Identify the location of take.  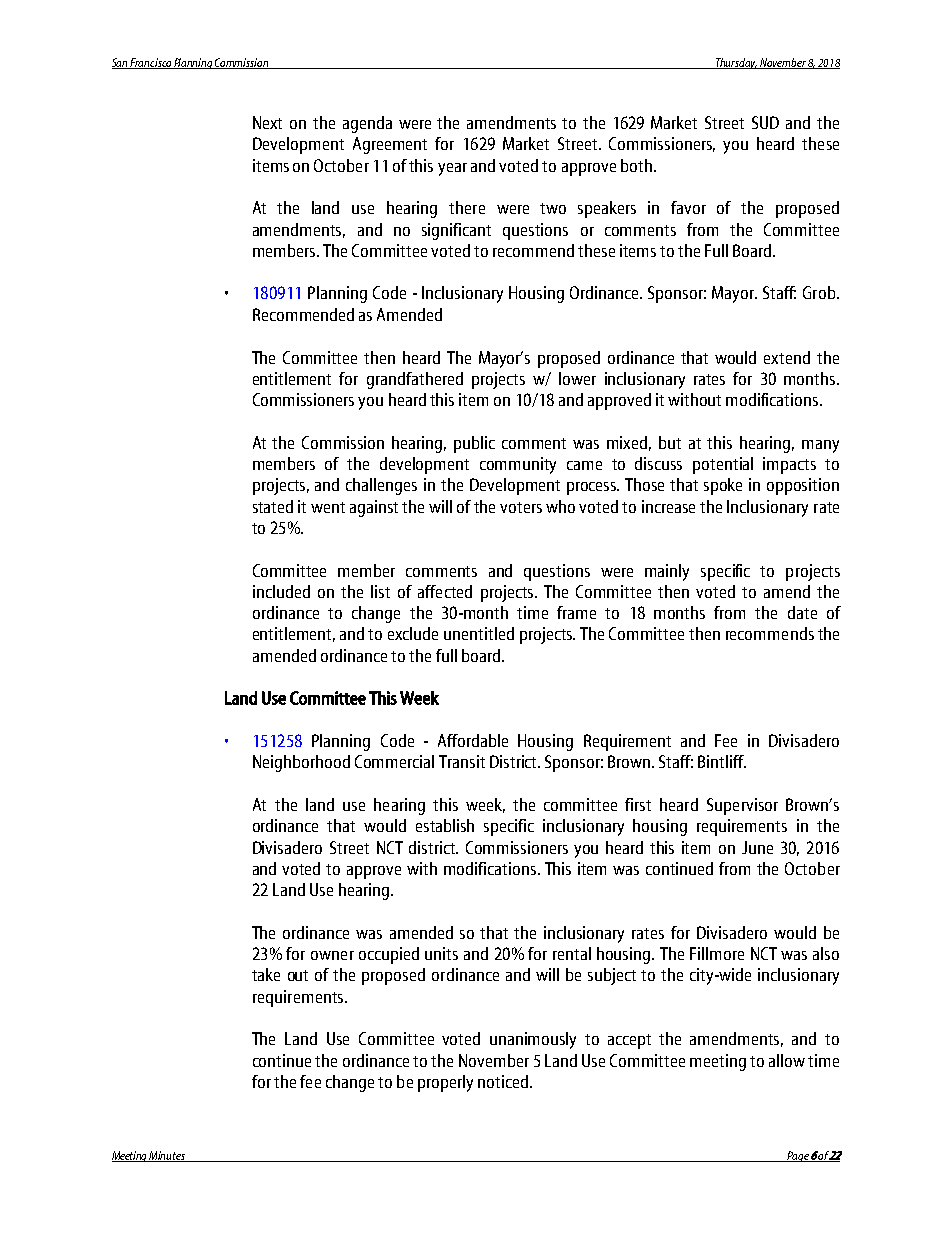
(266, 974).
